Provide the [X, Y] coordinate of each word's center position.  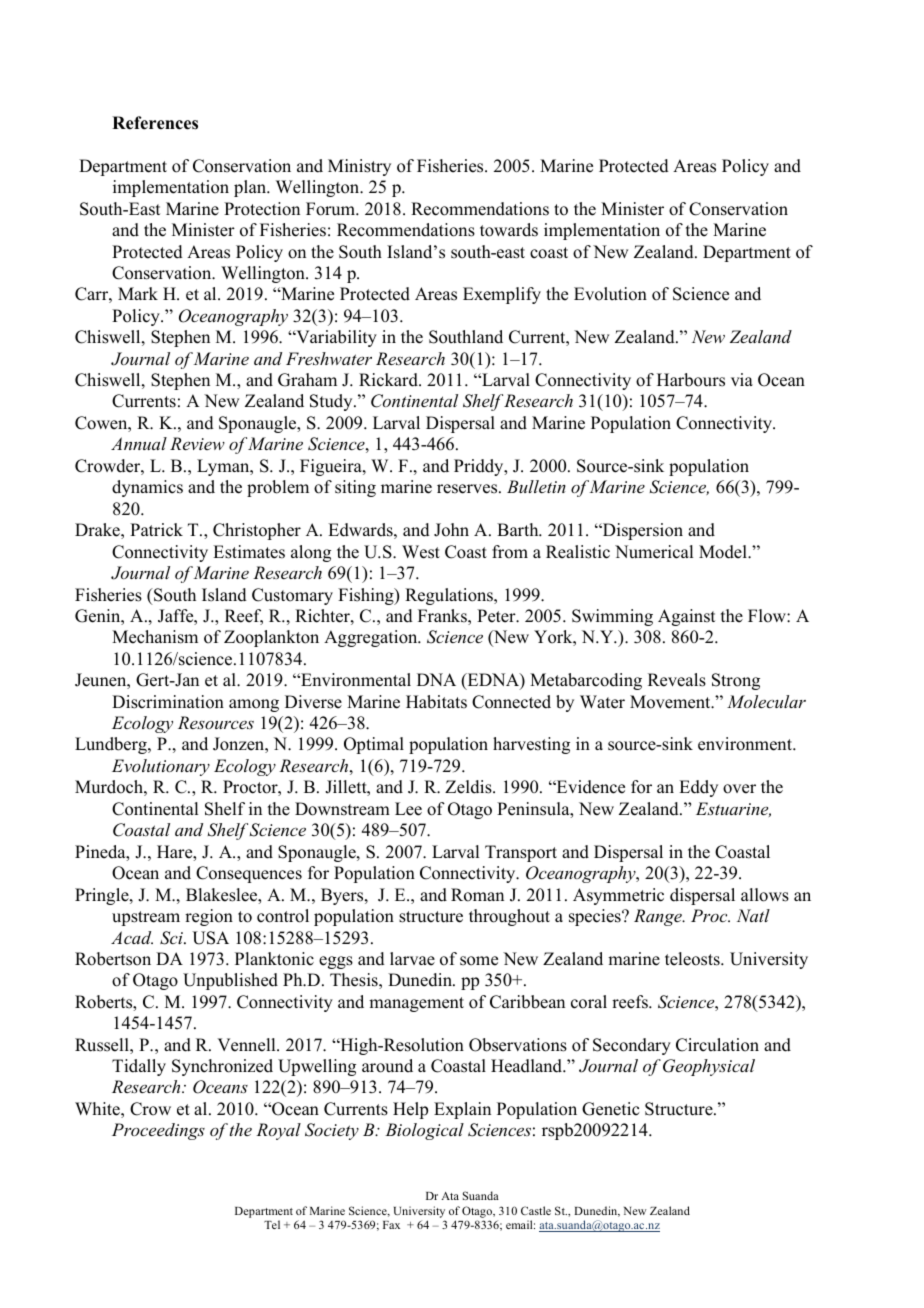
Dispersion [642, 531]
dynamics [147, 488]
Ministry [359, 167]
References [155, 123]
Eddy [698, 788]
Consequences [249, 874]
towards [509, 230]
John [451, 530]
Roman [477, 895]
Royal [278, 1131]
